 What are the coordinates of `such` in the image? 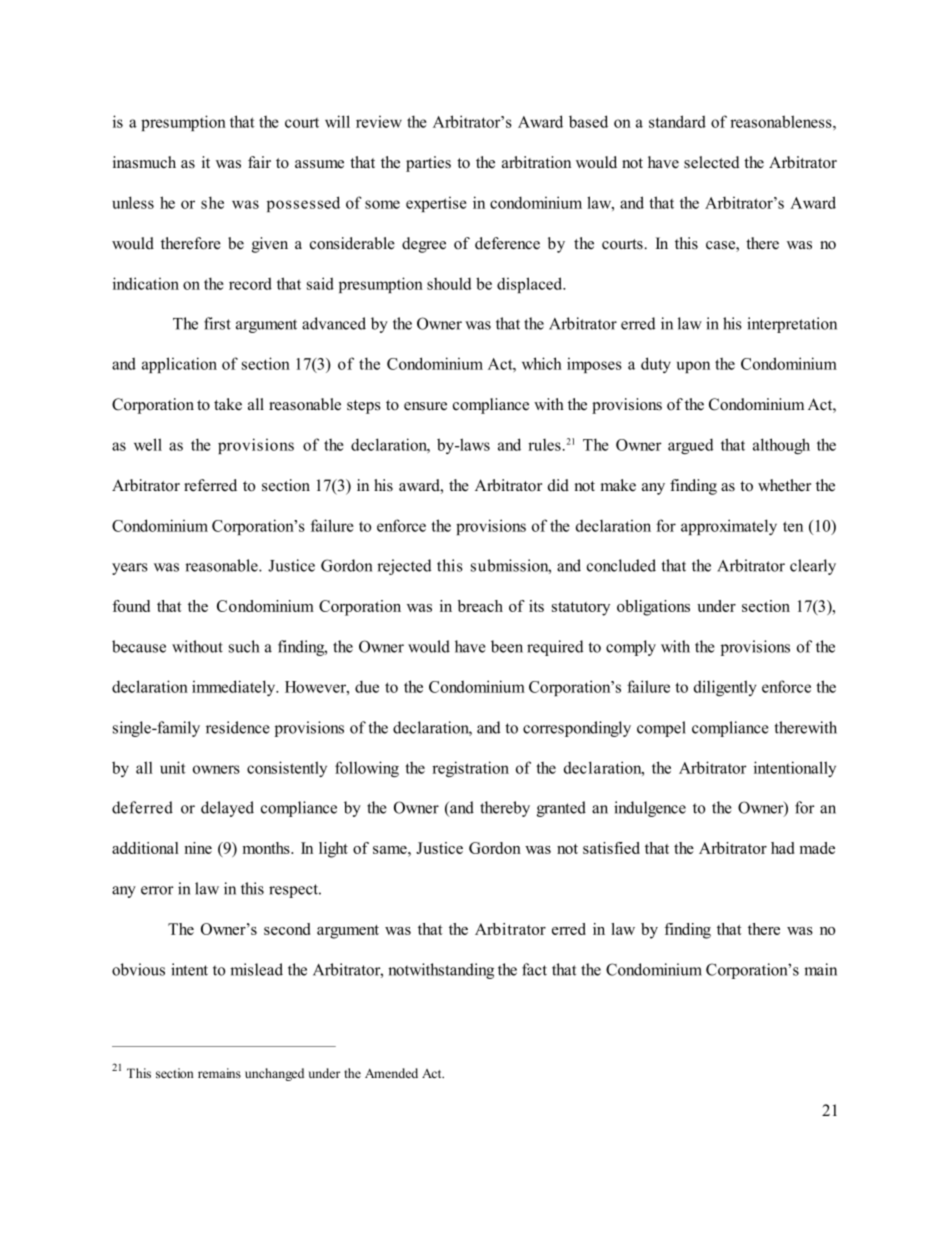 It's located at (244, 646).
